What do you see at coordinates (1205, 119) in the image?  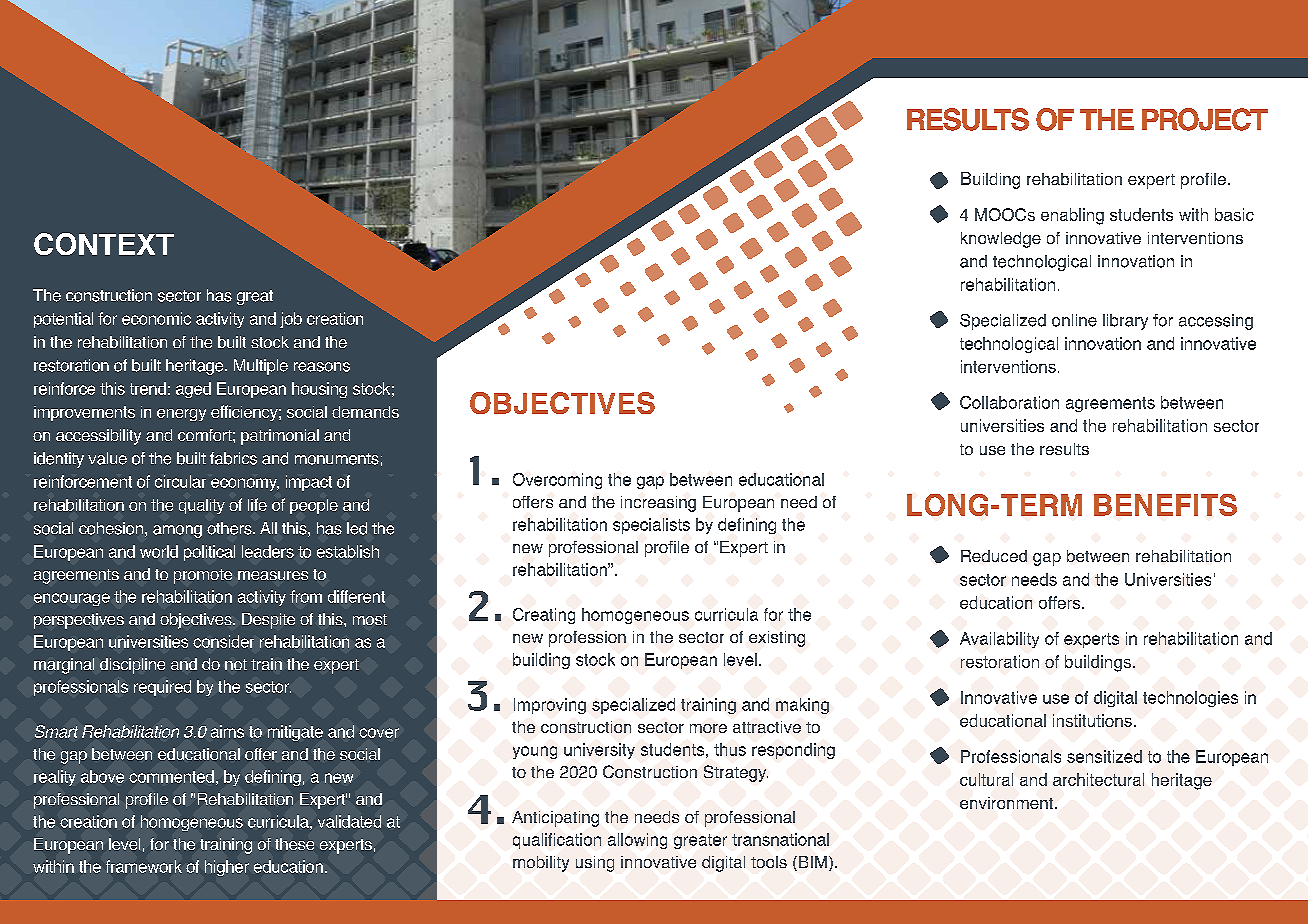 I see `PROJECT` at bounding box center [1205, 119].
